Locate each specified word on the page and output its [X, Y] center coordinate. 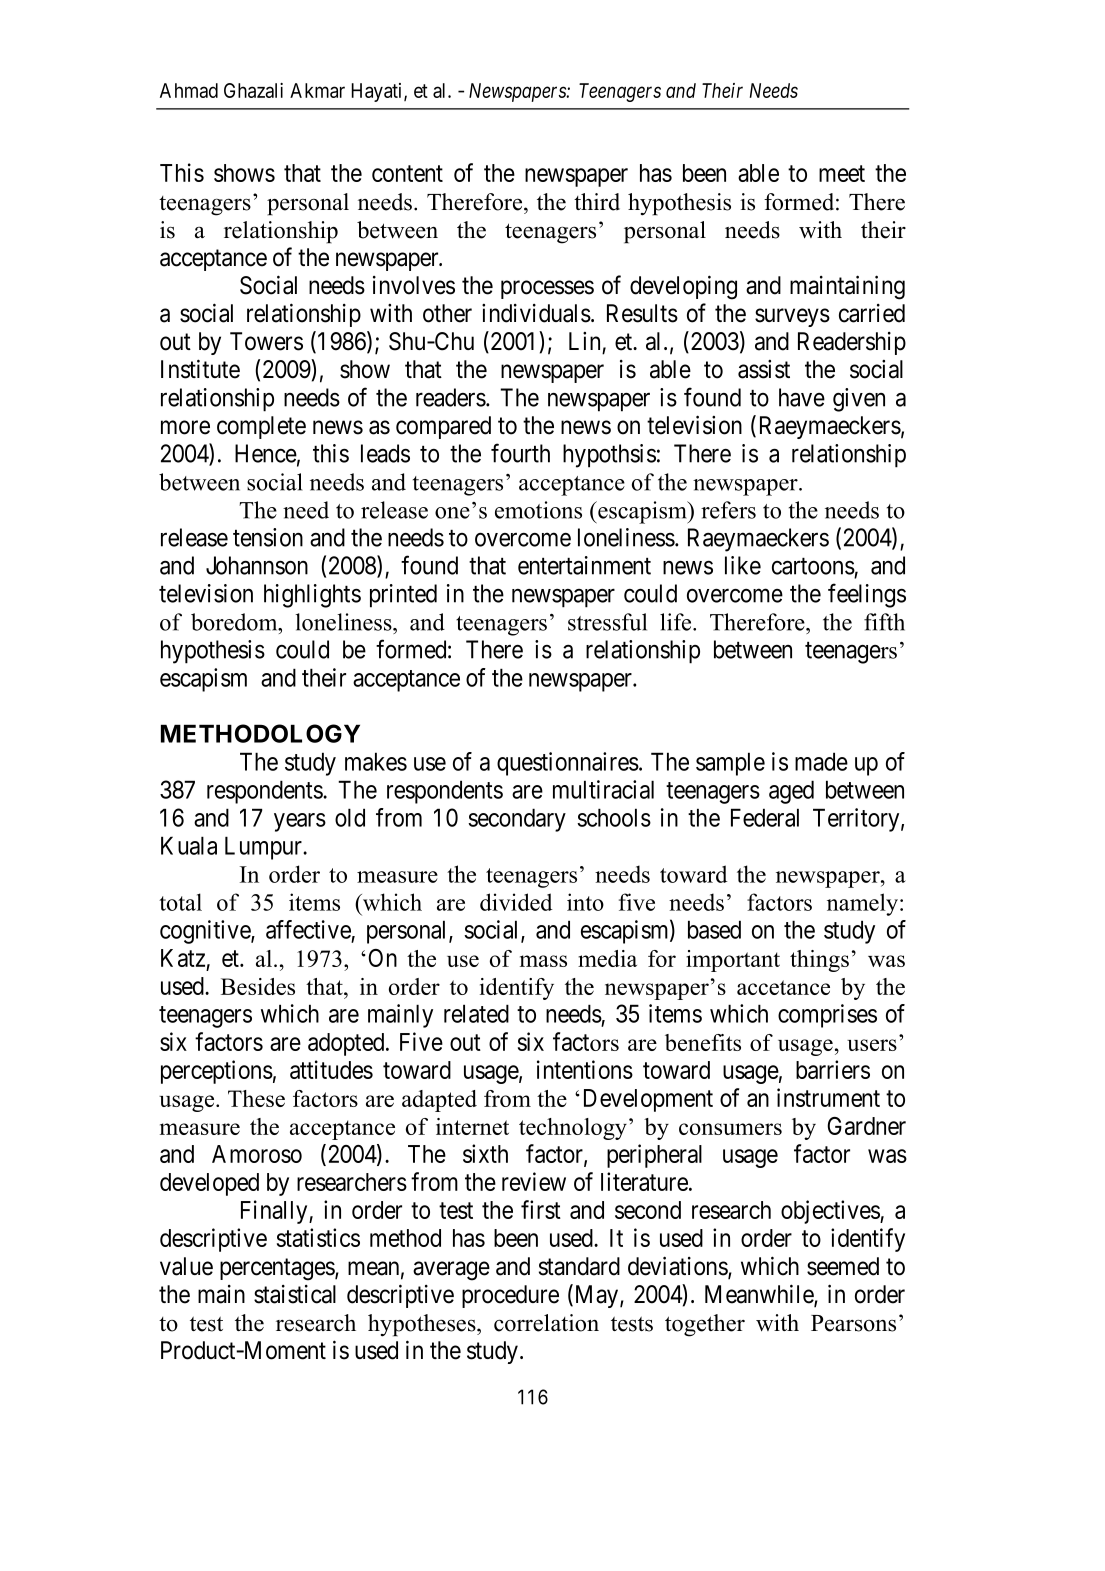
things [819, 961]
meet [842, 173]
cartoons [813, 566]
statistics [318, 1237]
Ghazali [253, 90]
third [597, 202]
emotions [538, 510]
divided [516, 902]
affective [309, 931]
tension [268, 537]
